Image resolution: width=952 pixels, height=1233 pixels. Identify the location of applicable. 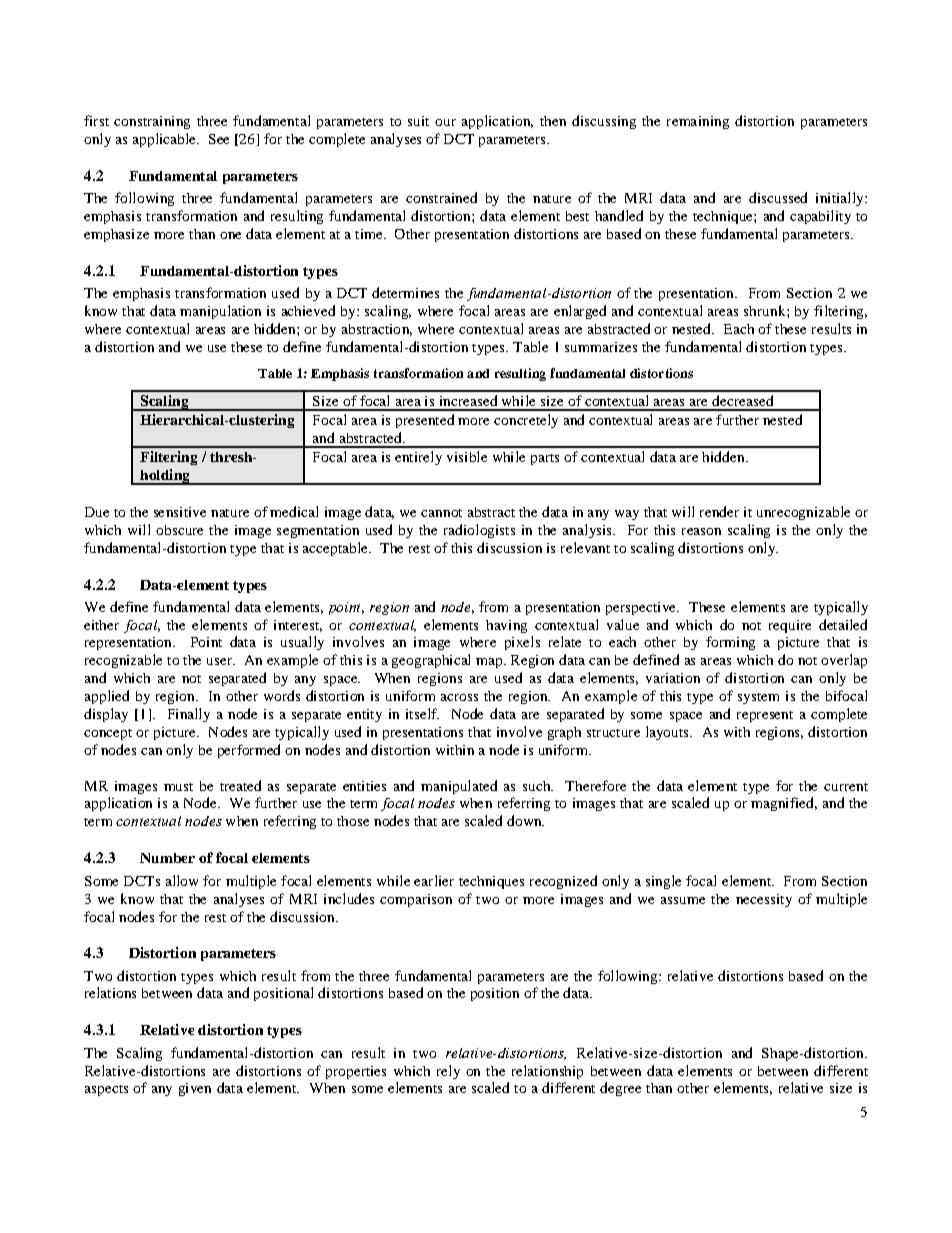
(165, 140).
